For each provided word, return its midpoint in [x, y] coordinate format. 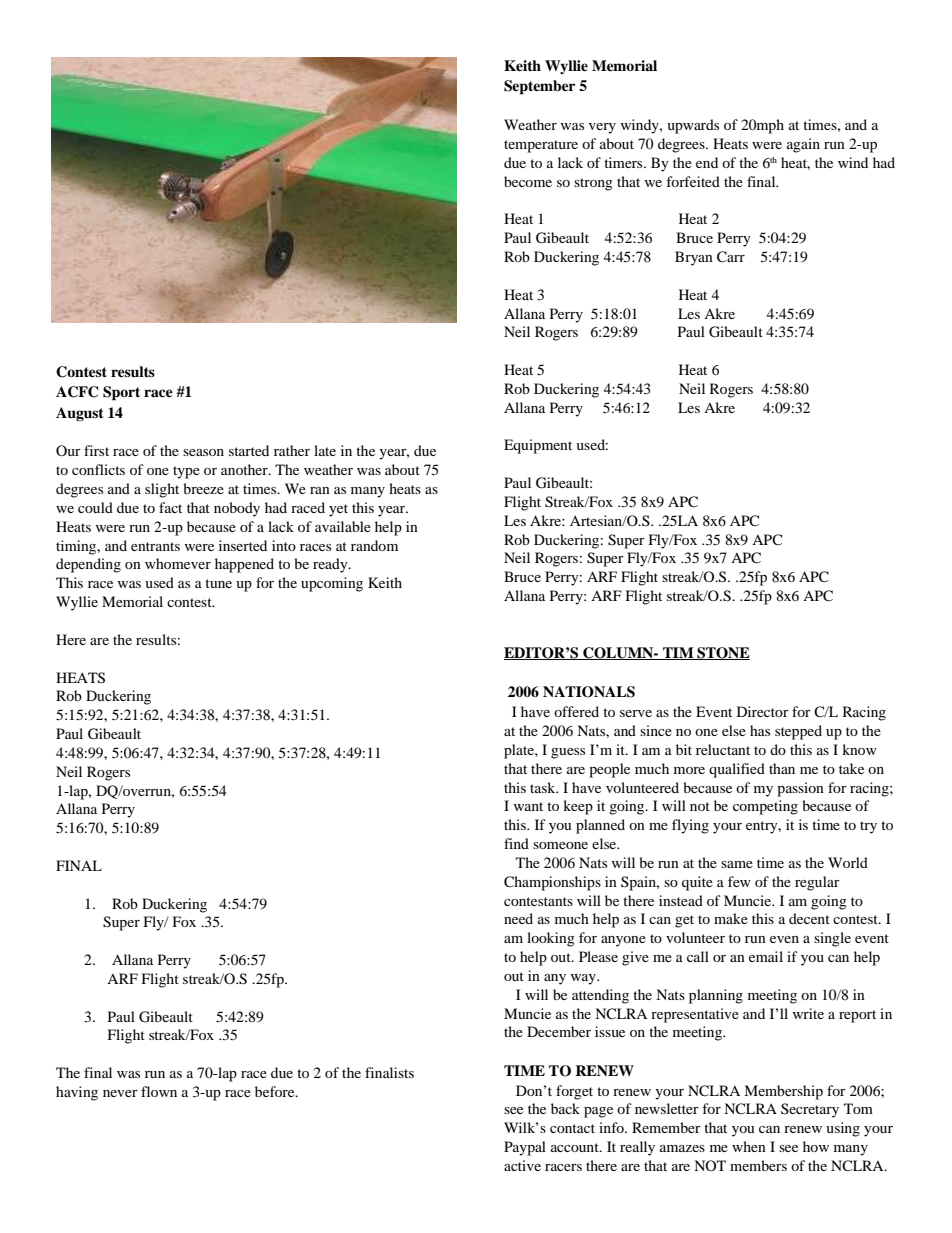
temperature [541, 146]
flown [159, 1091]
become [528, 181]
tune [218, 583]
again [803, 145]
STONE [722, 653]
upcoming [332, 584]
